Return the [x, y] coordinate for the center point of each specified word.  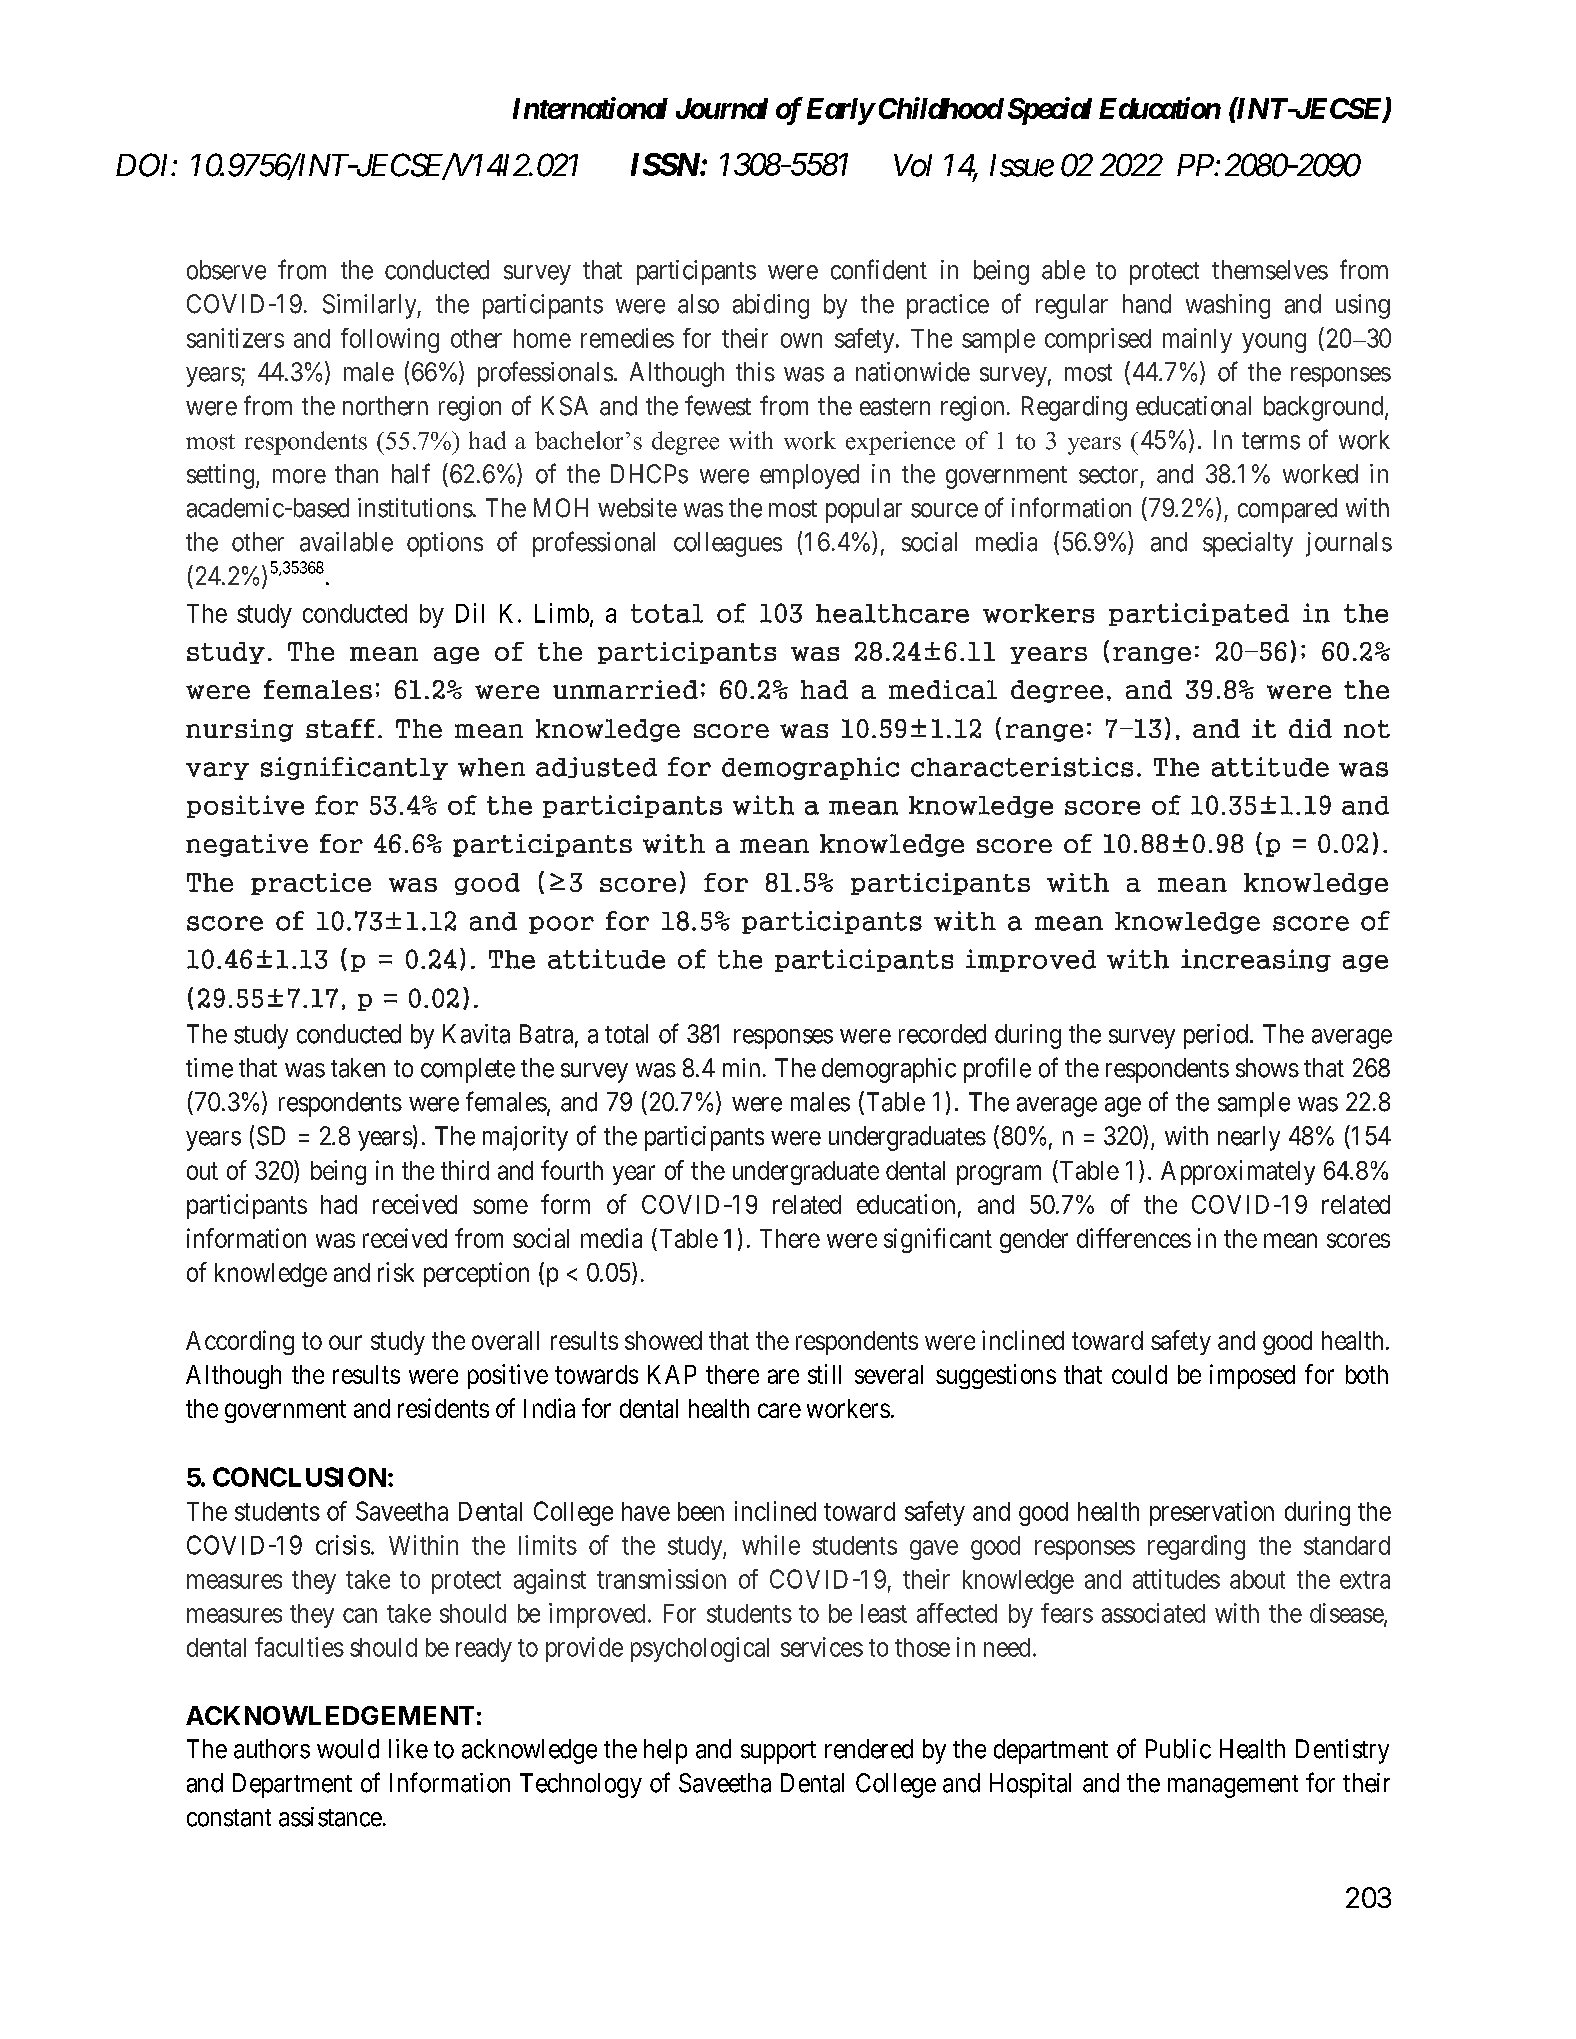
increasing [1256, 960]
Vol [913, 165]
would [348, 1749]
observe [226, 270]
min [741, 1067]
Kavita [476, 1034]
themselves [1270, 270]
